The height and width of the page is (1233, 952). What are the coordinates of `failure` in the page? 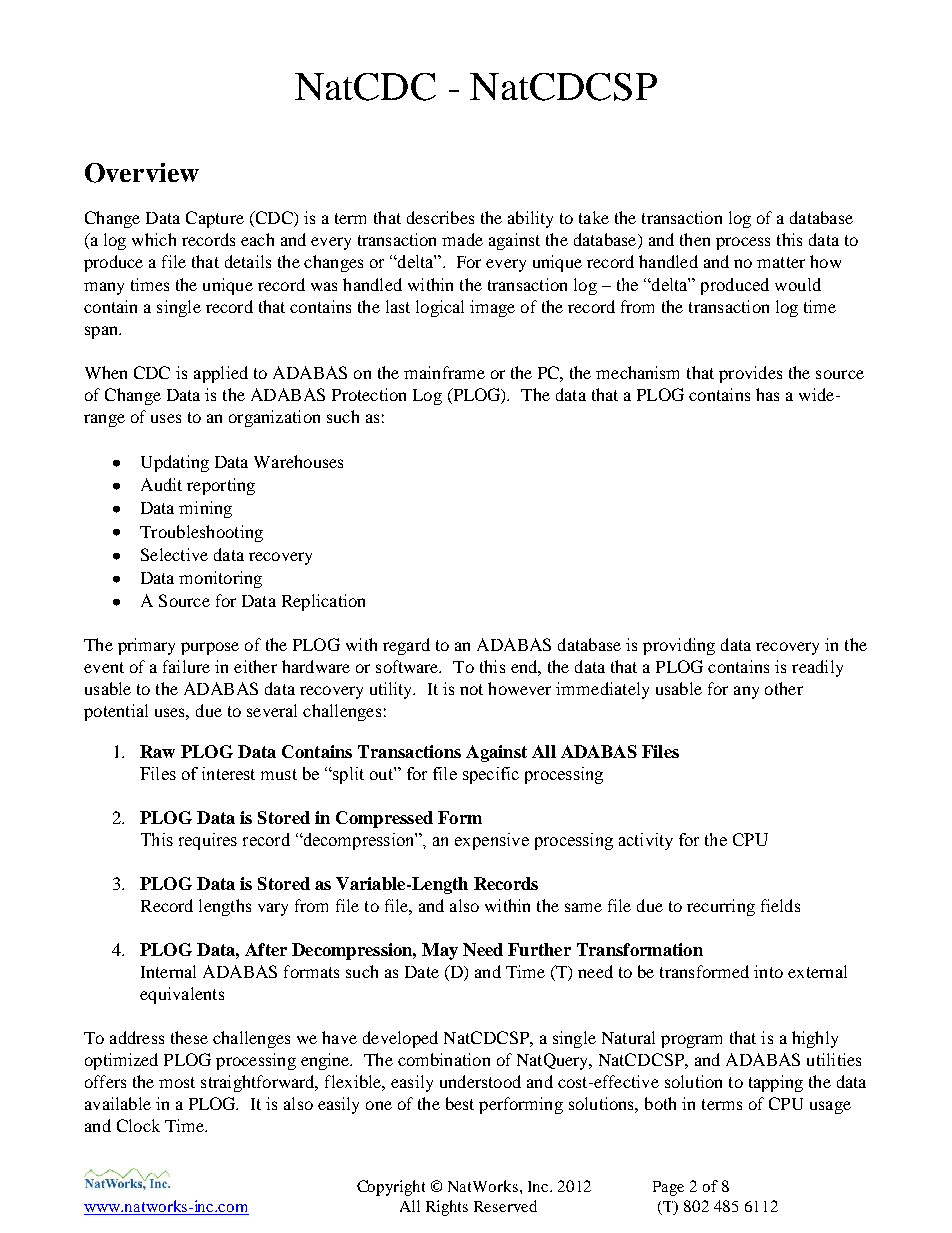 It's located at (186, 666).
